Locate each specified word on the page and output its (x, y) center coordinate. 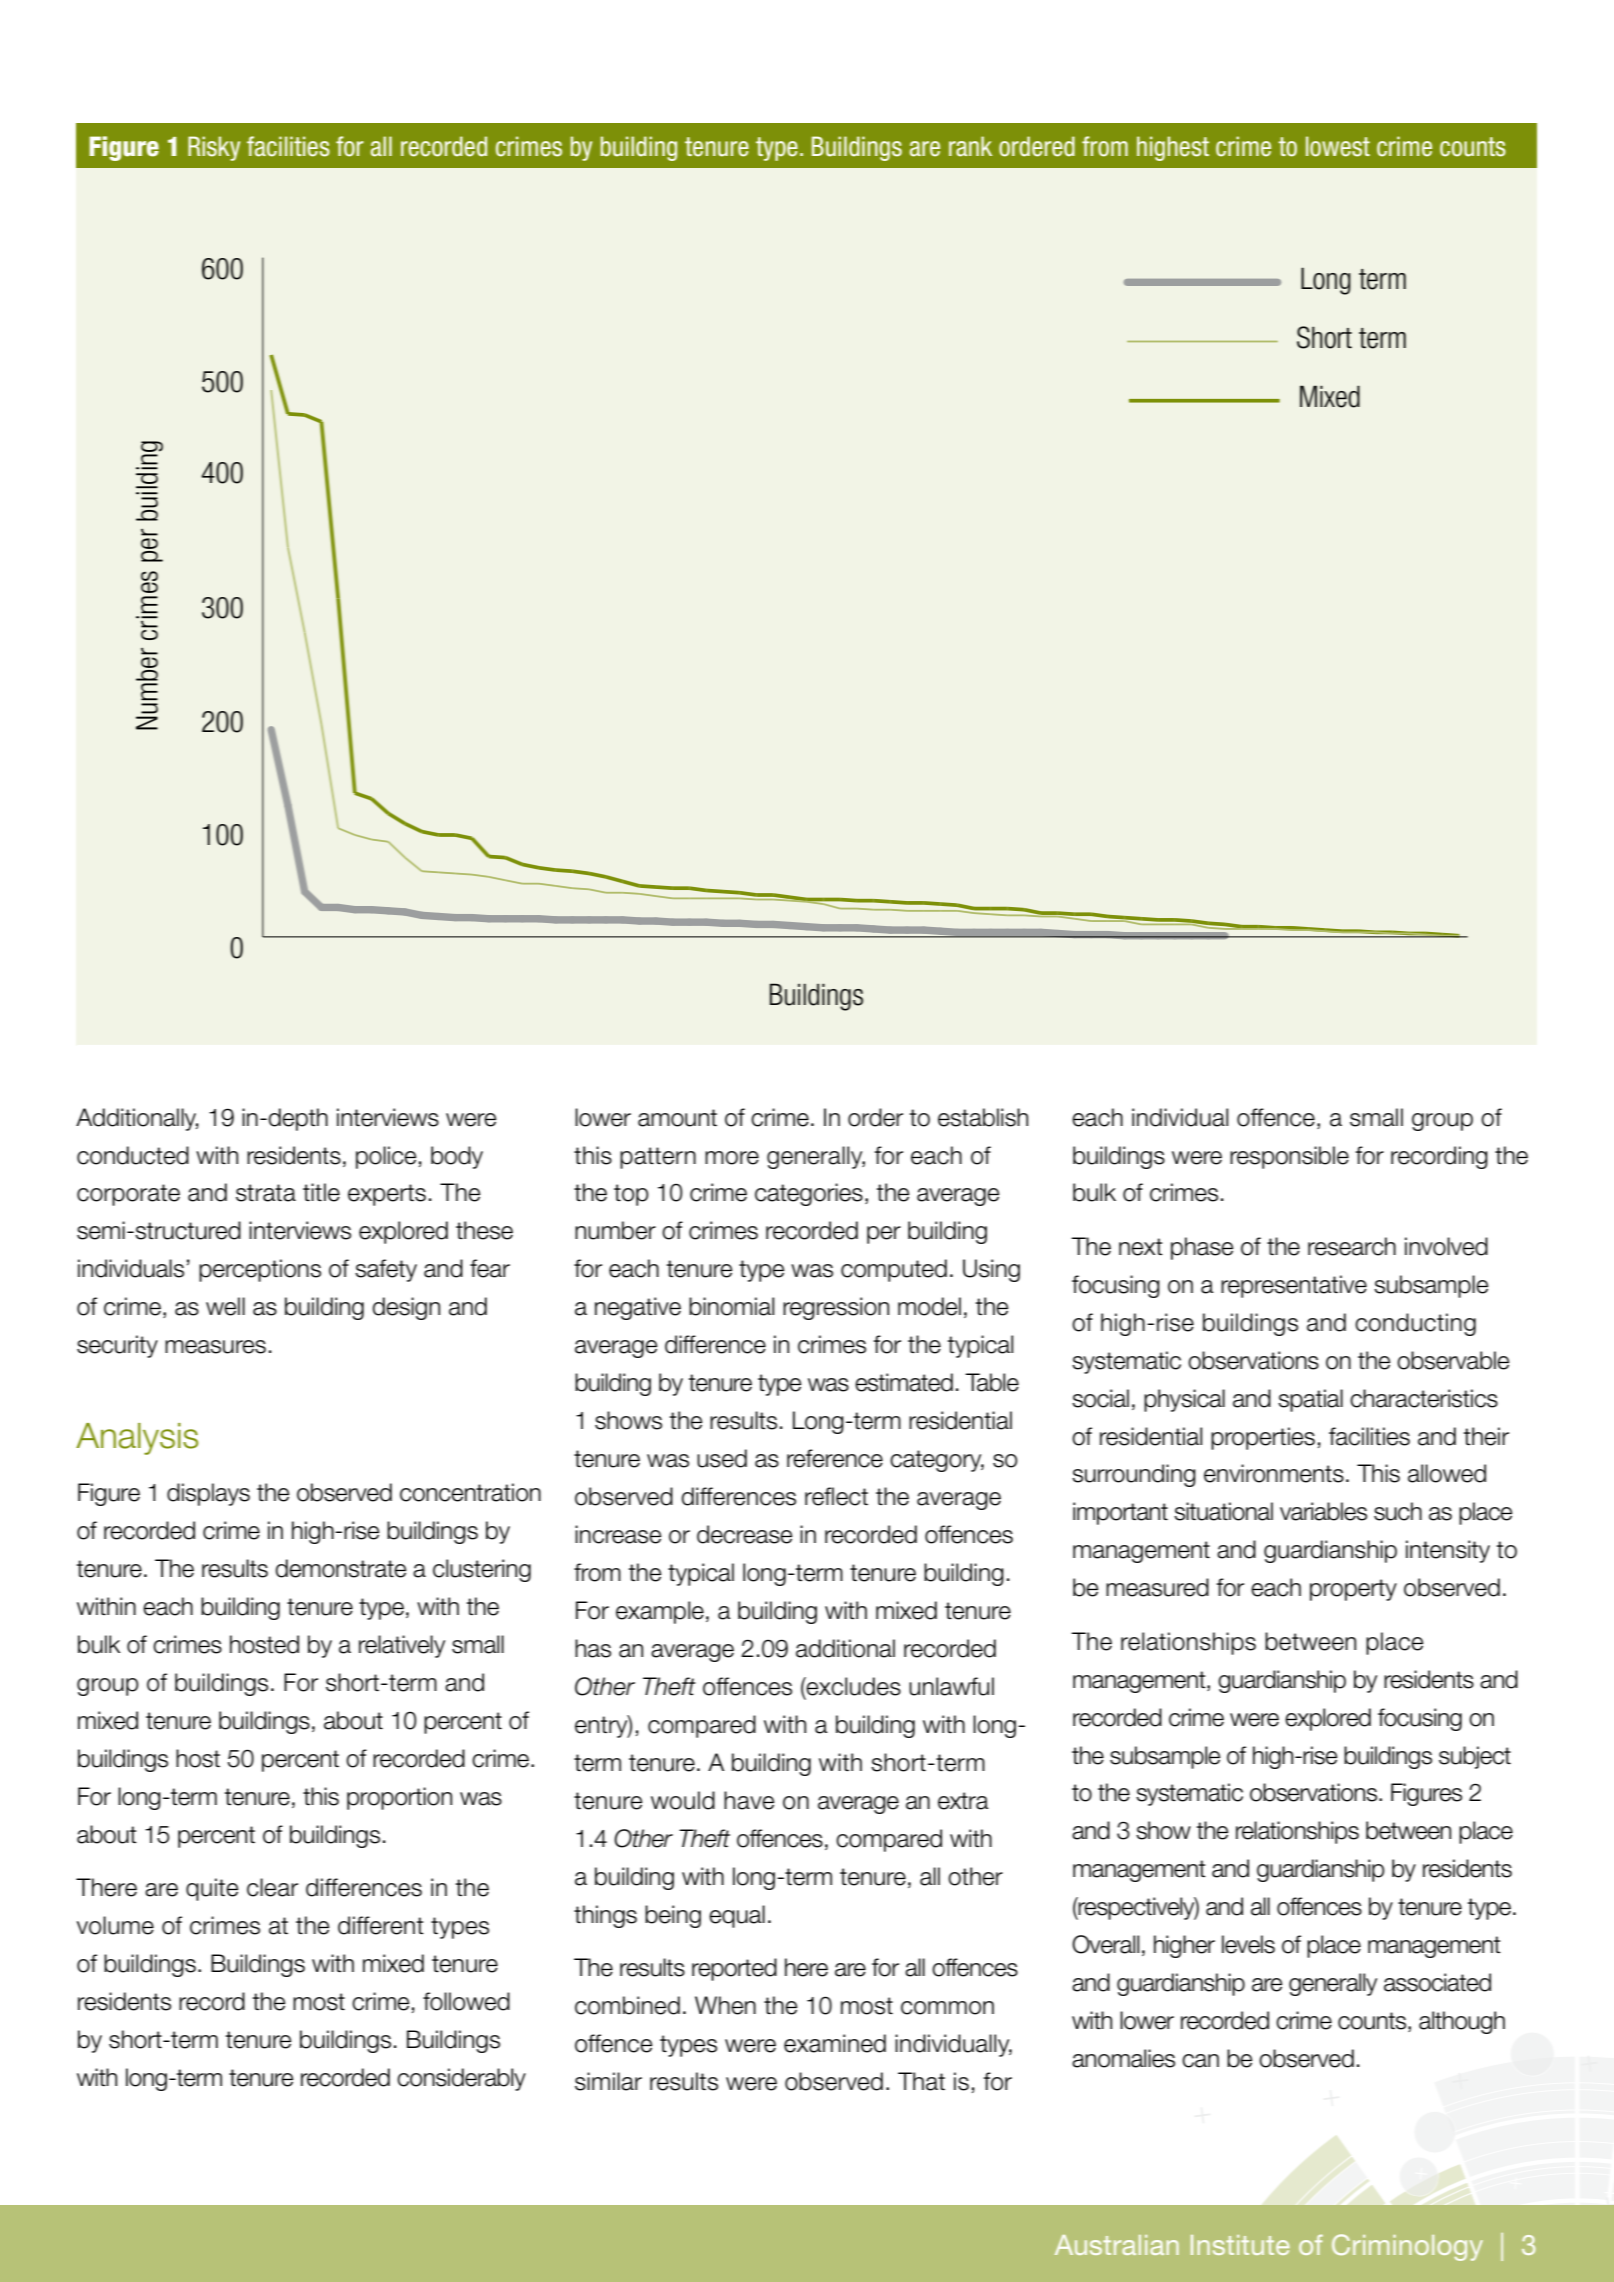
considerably (461, 2079)
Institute (1240, 2245)
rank (970, 146)
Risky (214, 148)
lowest (1338, 146)
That (921, 2081)
